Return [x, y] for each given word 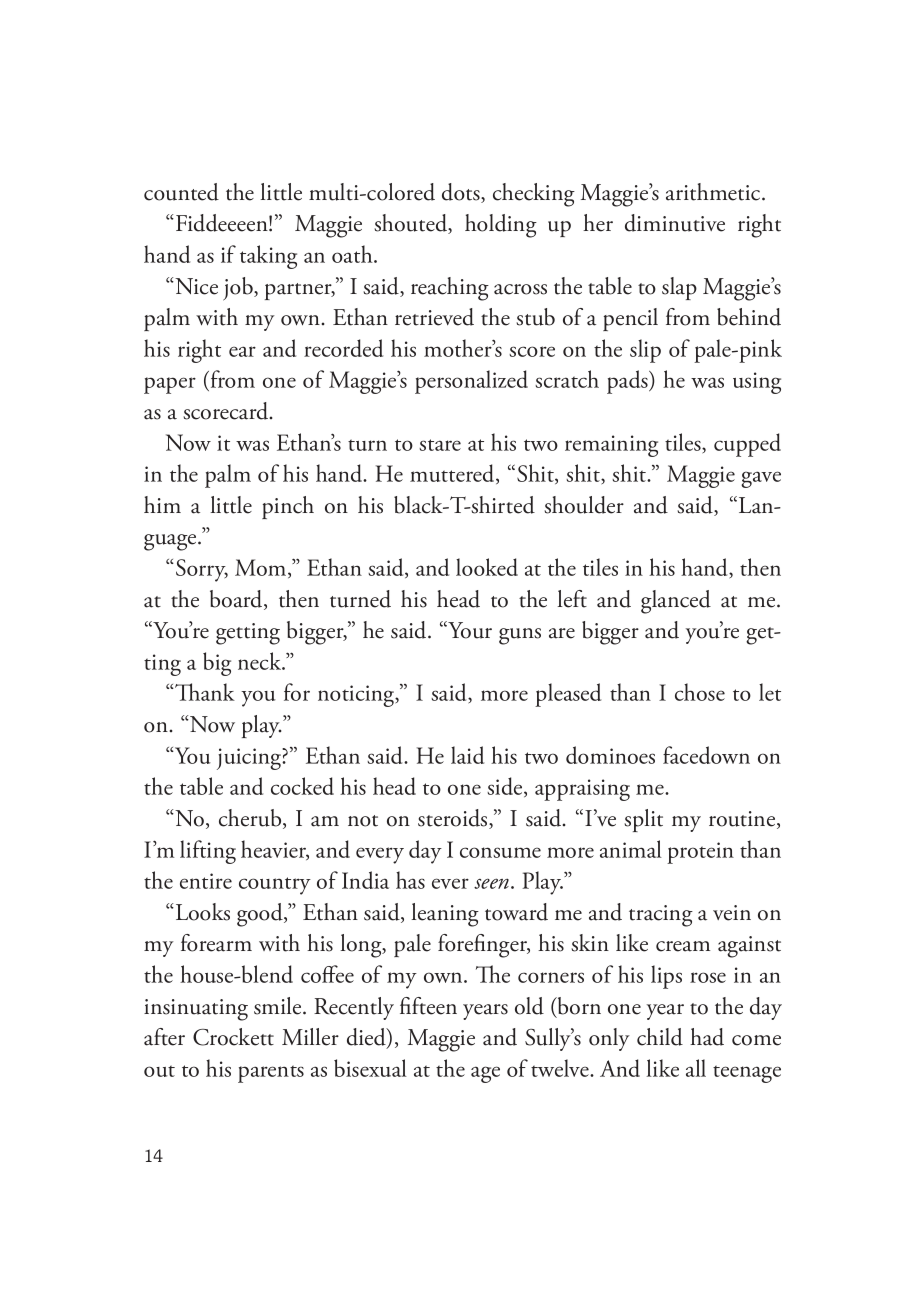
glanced [676, 602]
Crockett [233, 1037]
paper [170, 385]
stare [440, 445]
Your [469, 630]
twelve [561, 1068]
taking [268, 257]
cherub [251, 819]
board [237, 600]
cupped [747, 445]
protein [700, 853]
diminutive [675, 223]
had [707, 1037]
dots [462, 193]
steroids [454, 819]
